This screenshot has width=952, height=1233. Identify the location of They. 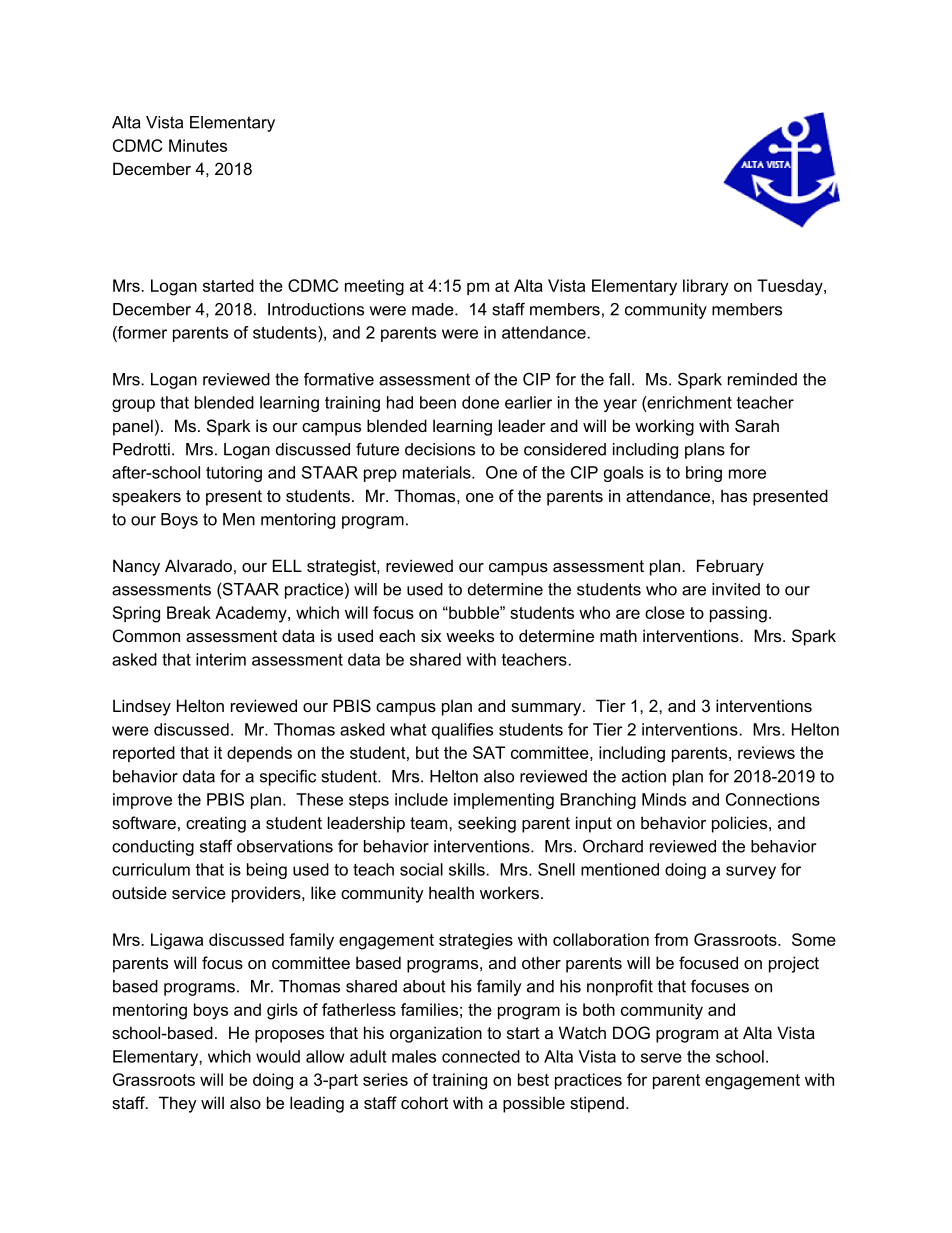
(178, 1104).
